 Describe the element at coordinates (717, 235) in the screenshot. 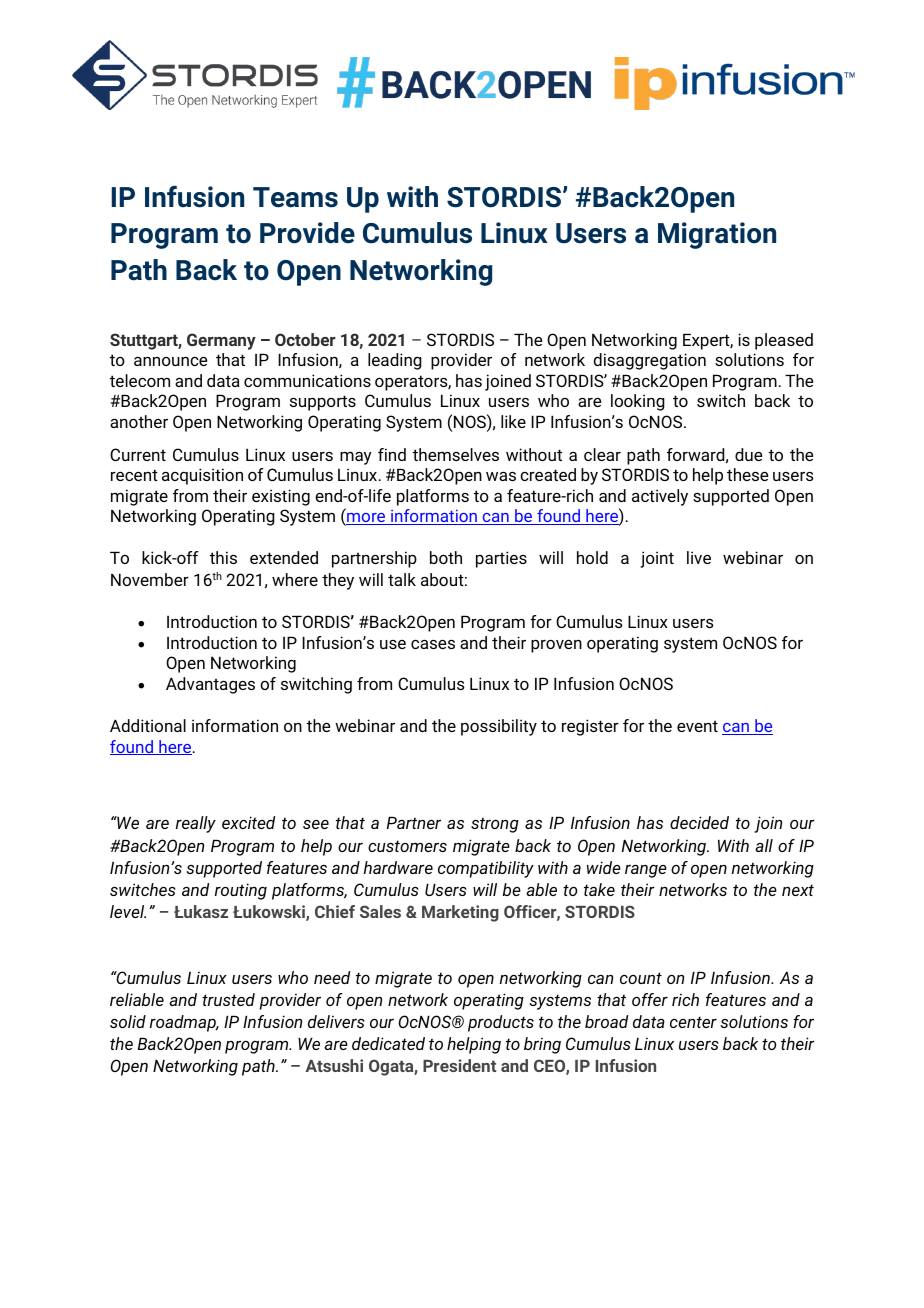

I see `Migration` at that location.
